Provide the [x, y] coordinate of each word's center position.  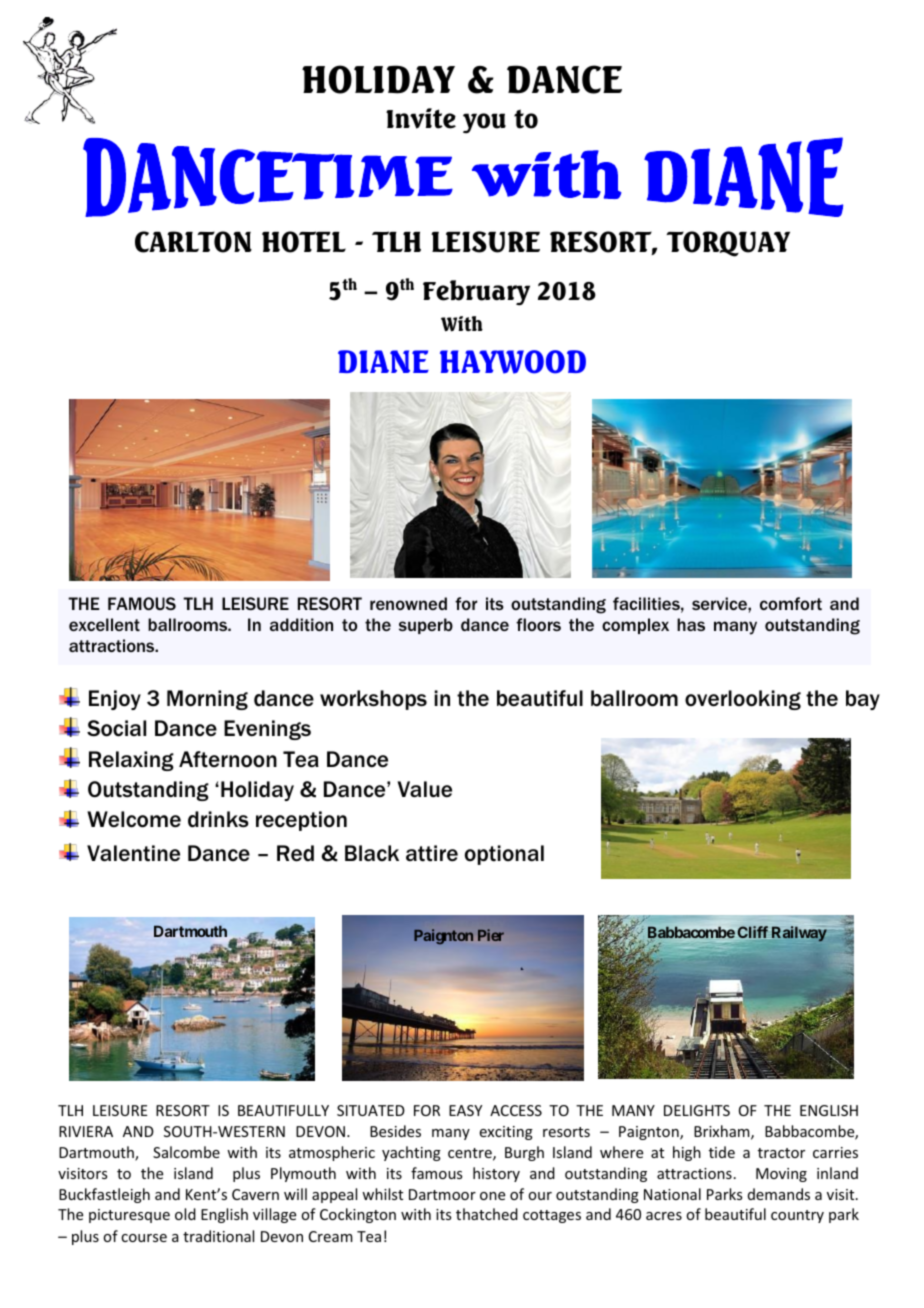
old [185, 1214]
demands [779, 1194]
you [484, 123]
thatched [487, 1214]
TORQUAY [728, 244]
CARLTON [193, 242]
